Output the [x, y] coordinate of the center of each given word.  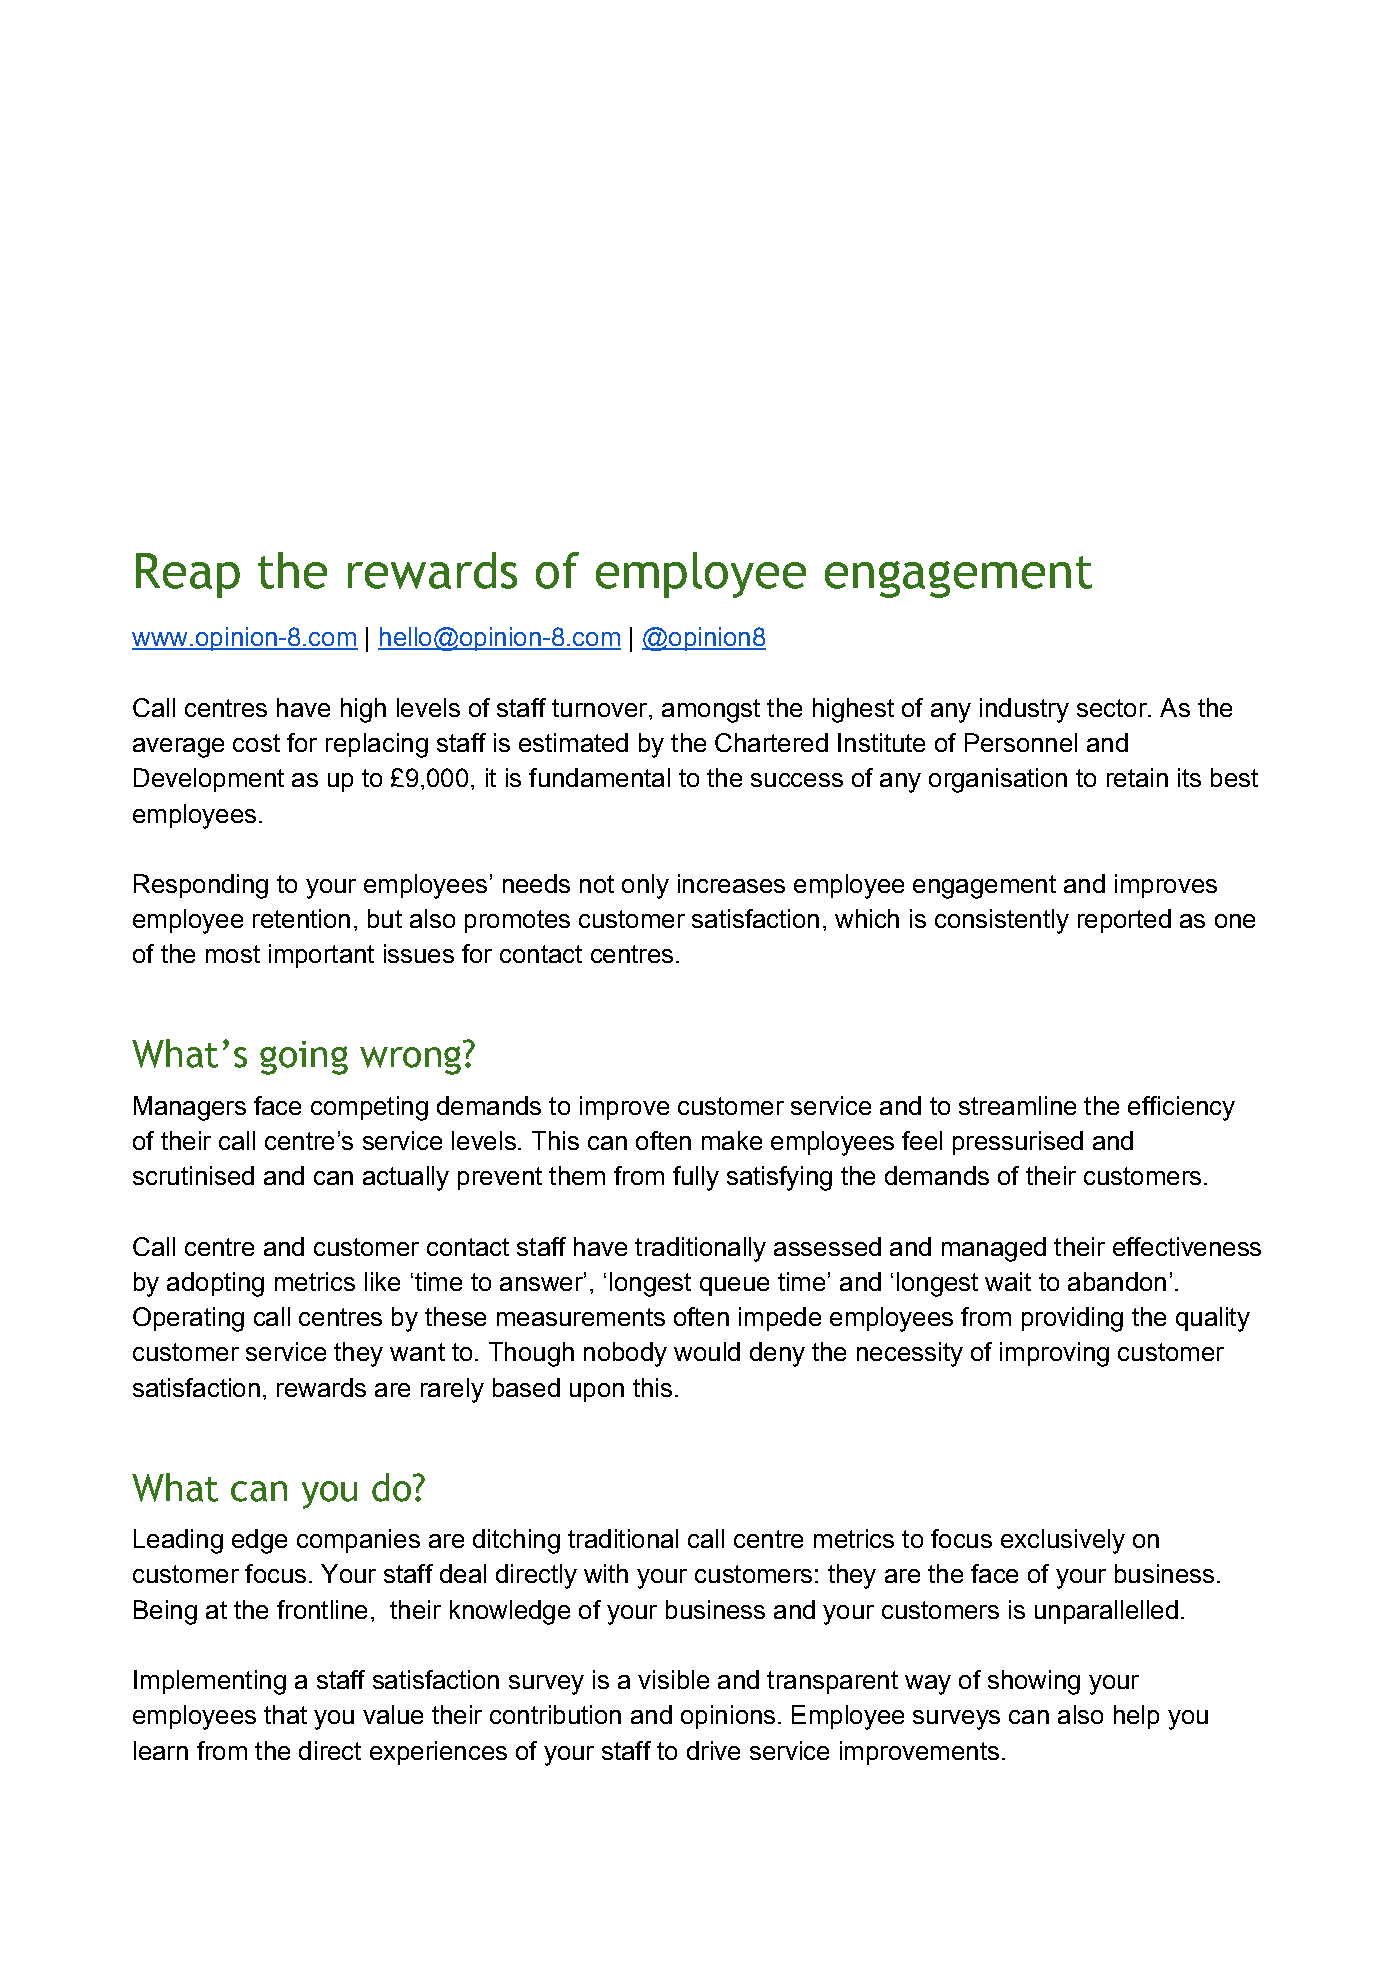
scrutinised [193, 1175]
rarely [452, 1390]
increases [731, 883]
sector [1113, 708]
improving [1054, 1354]
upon [597, 1392]
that [285, 1714]
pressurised [1018, 1143]
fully [696, 1178]
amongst [711, 711]
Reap [188, 575]
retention [301, 918]
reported [1124, 921]
